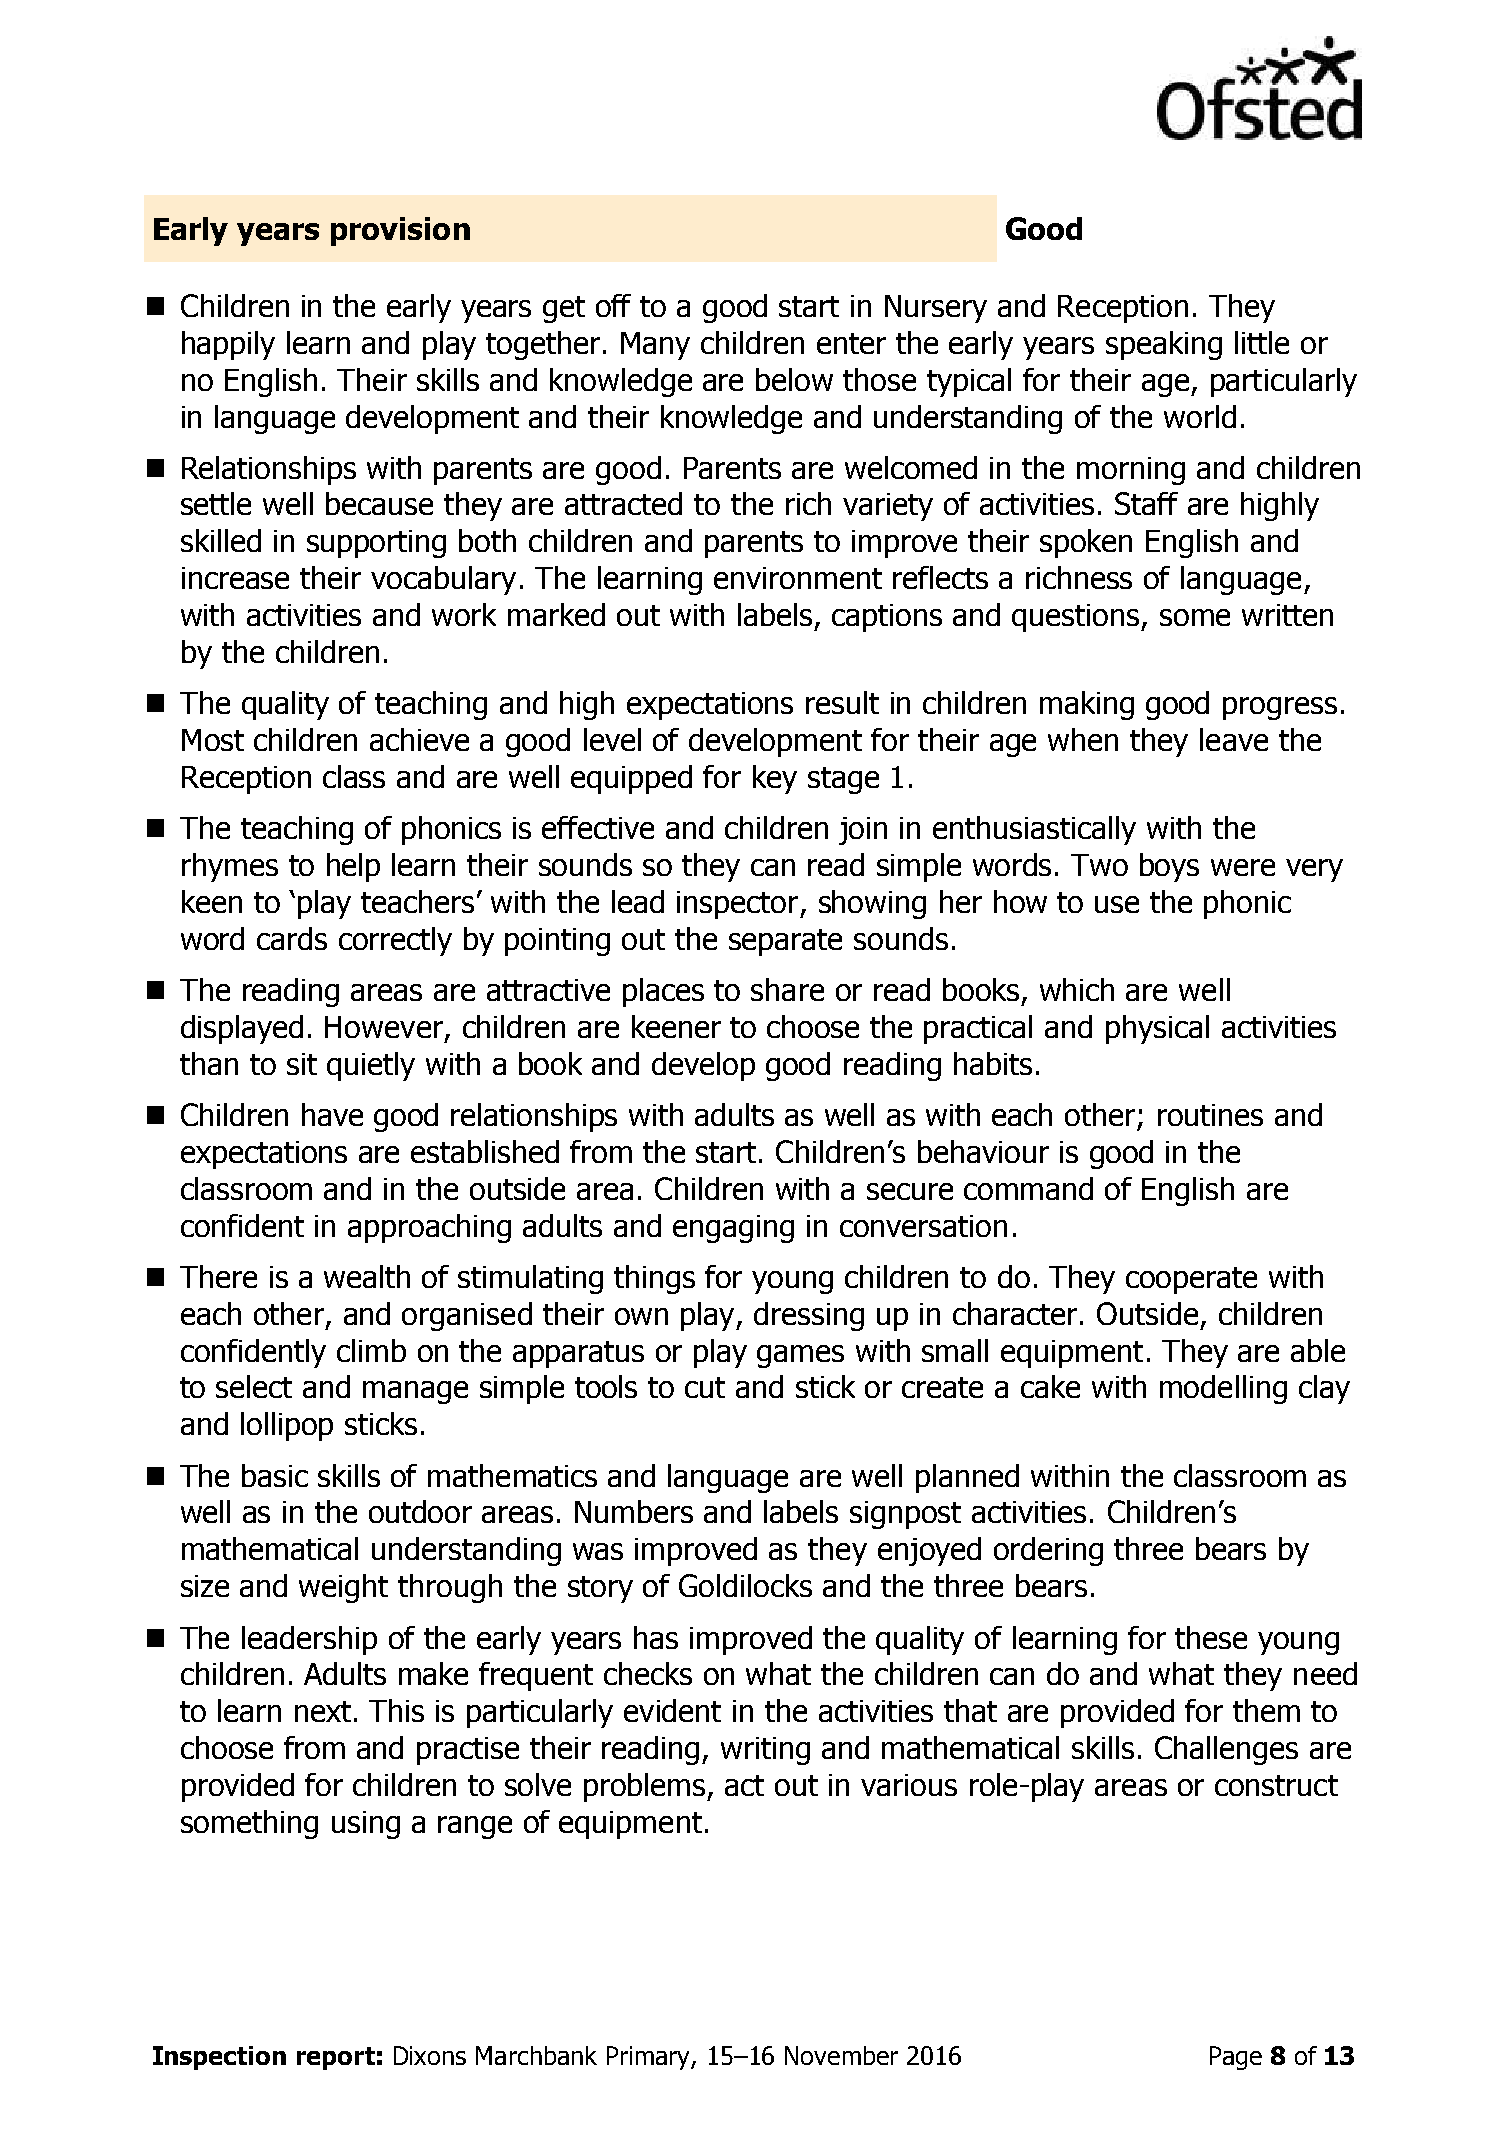 Image resolution: width=1506 pixels, height=2135 pixels. Describe the element at coordinates (275, 1475) in the page. I see `basic` at that location.
